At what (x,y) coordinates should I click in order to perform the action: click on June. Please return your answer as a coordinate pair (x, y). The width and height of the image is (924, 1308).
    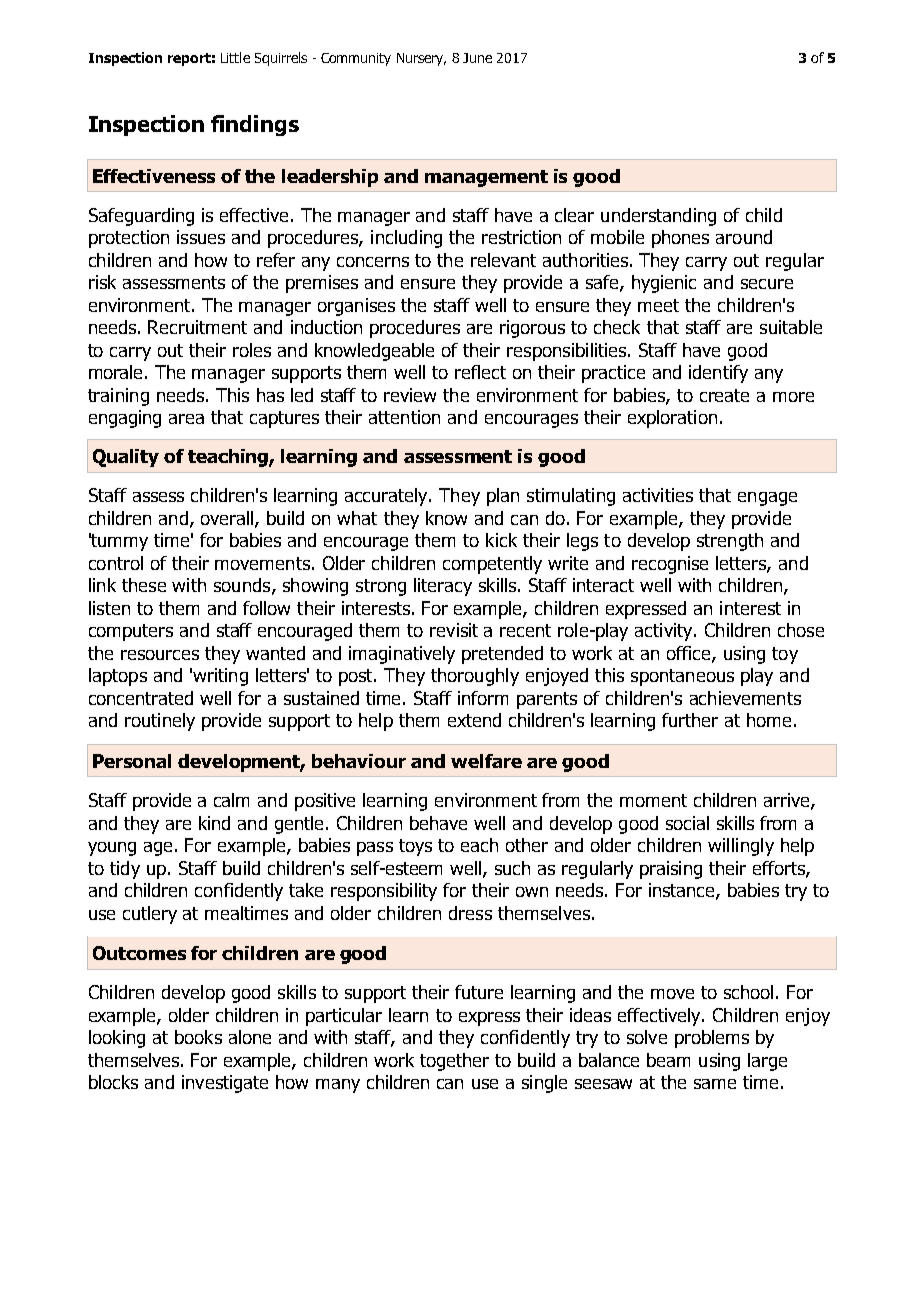
    Looking at the image, I should click on (477, 58).
